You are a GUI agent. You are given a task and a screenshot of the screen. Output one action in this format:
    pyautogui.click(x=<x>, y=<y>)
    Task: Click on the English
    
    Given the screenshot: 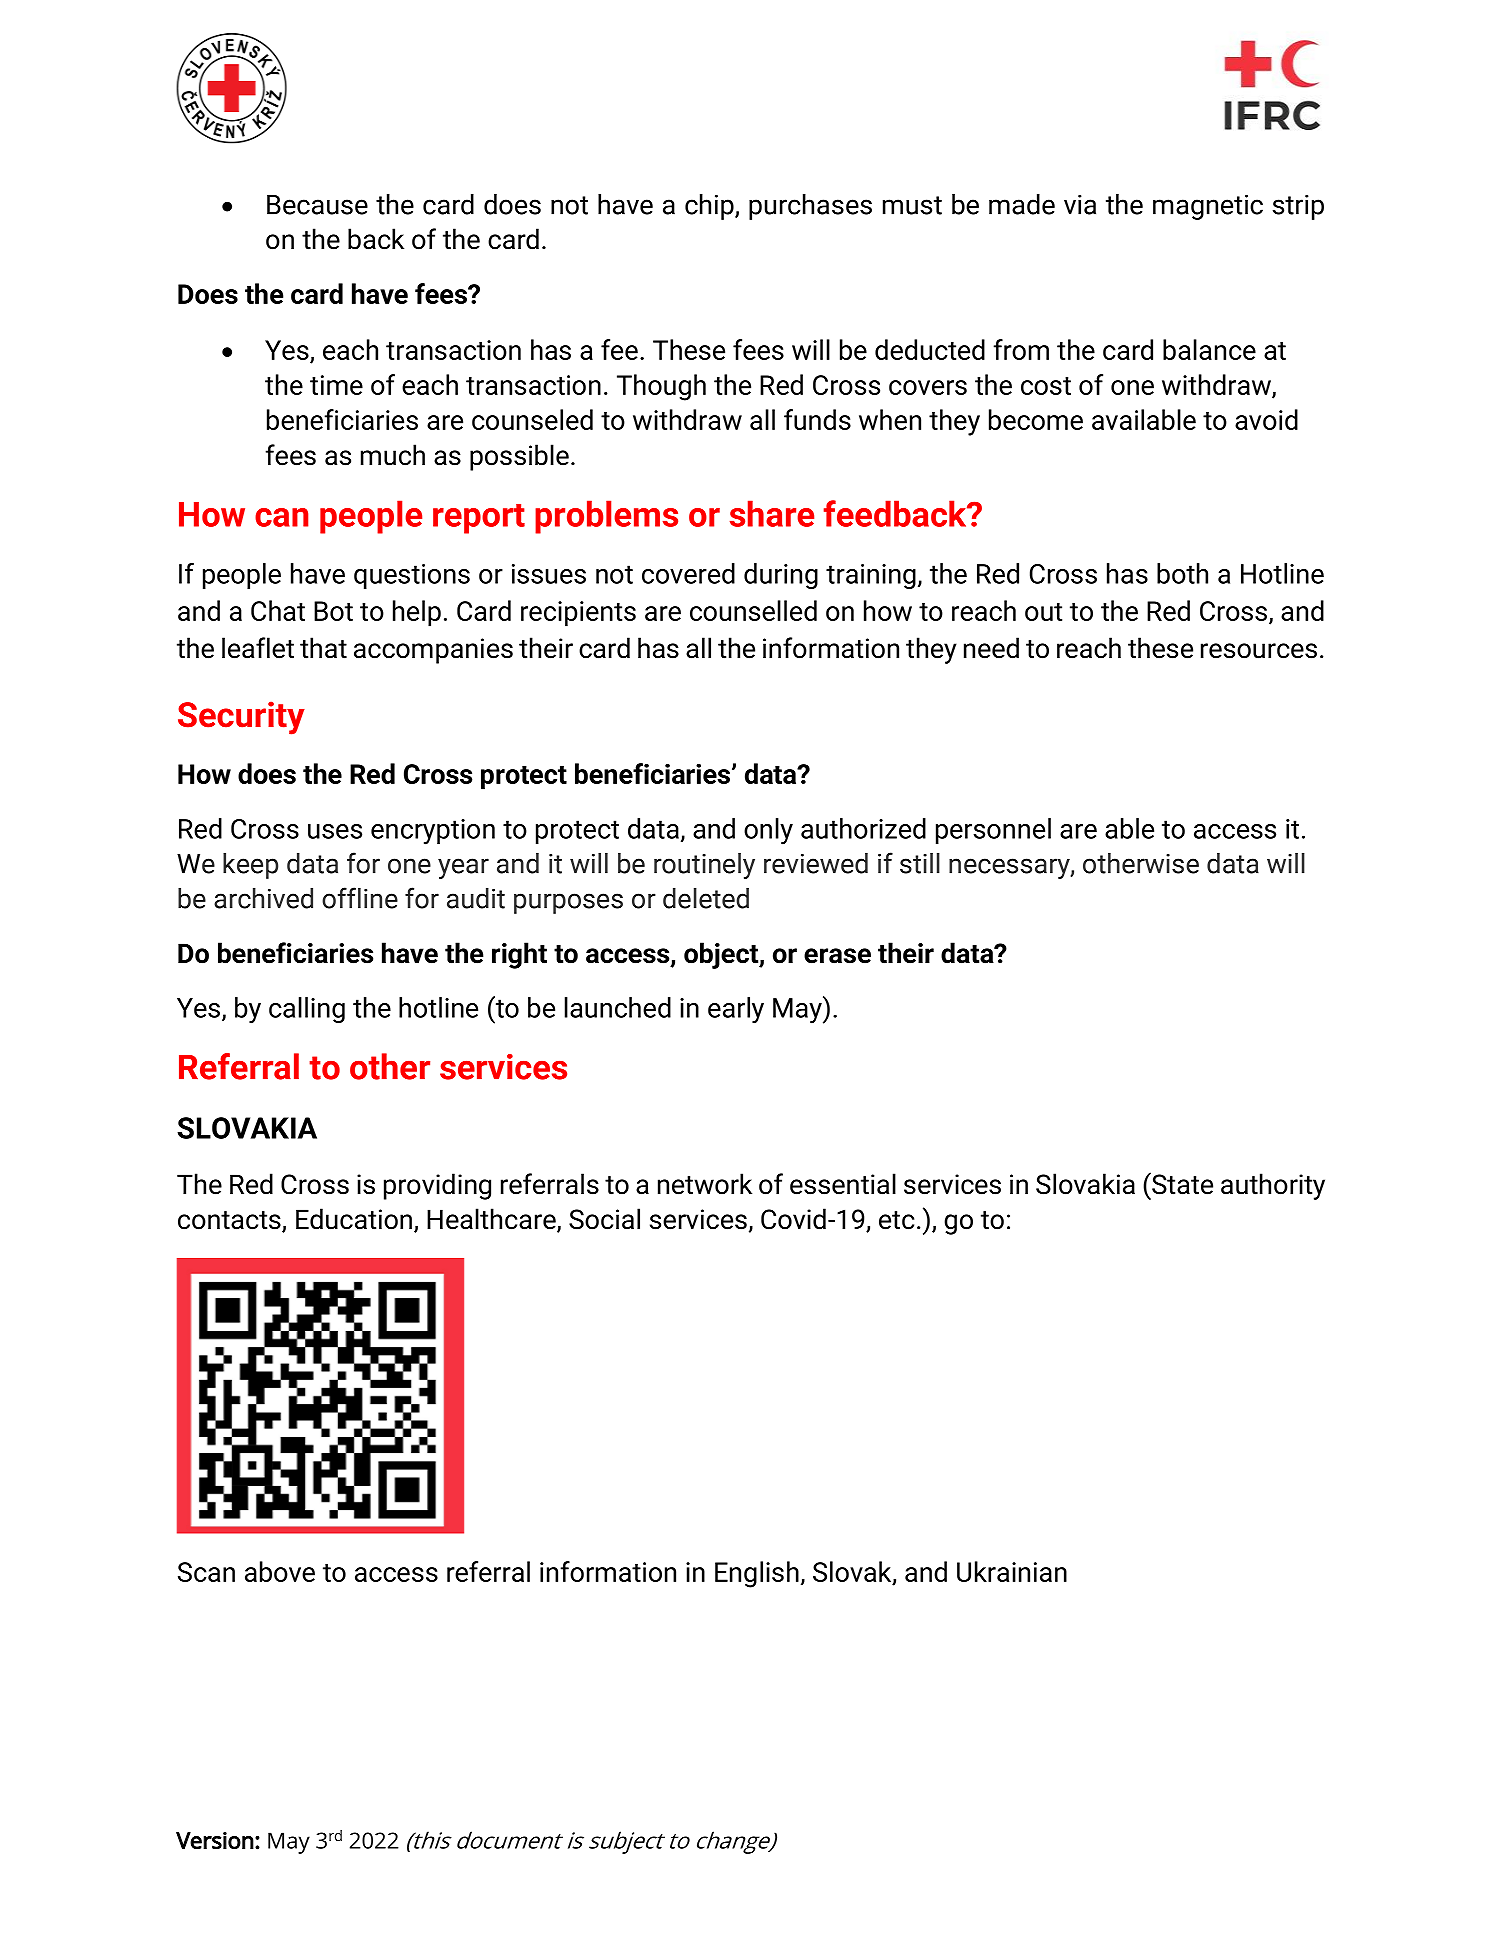 What is the action you would take?
    pyautogui.click(x=757, y=1574)
